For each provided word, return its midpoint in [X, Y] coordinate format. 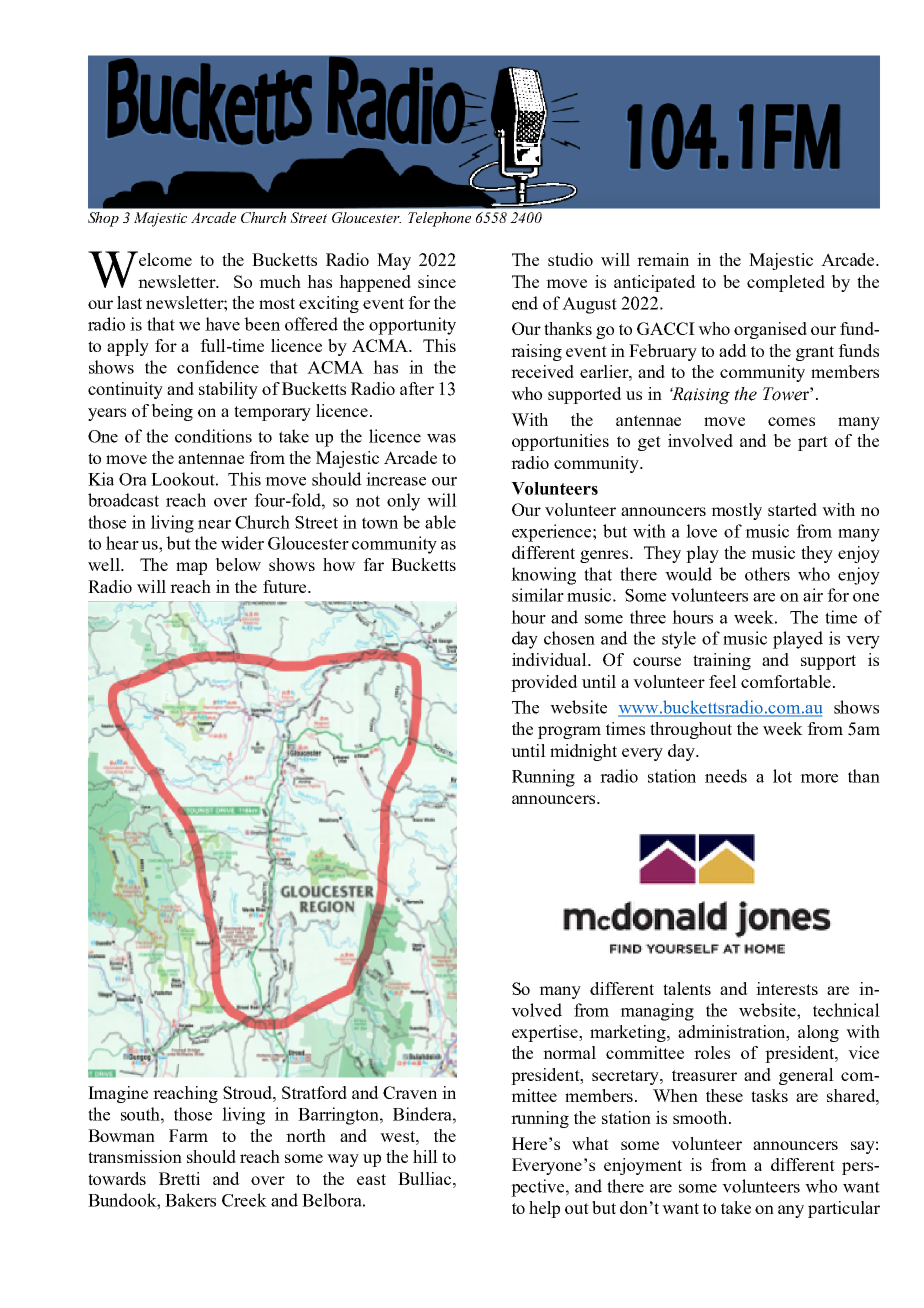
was [441, 438]
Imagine [118, 1094]
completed [786, 283]
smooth [701, 1117]
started [792, 509]
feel [723, 681]
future [286, 586]
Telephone [439, 219]
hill [425, 1156]
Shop [103, 219]
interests [787, 988]
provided [544, 683]
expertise [546, 1033]
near [214, 524]
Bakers [190, 1200]
